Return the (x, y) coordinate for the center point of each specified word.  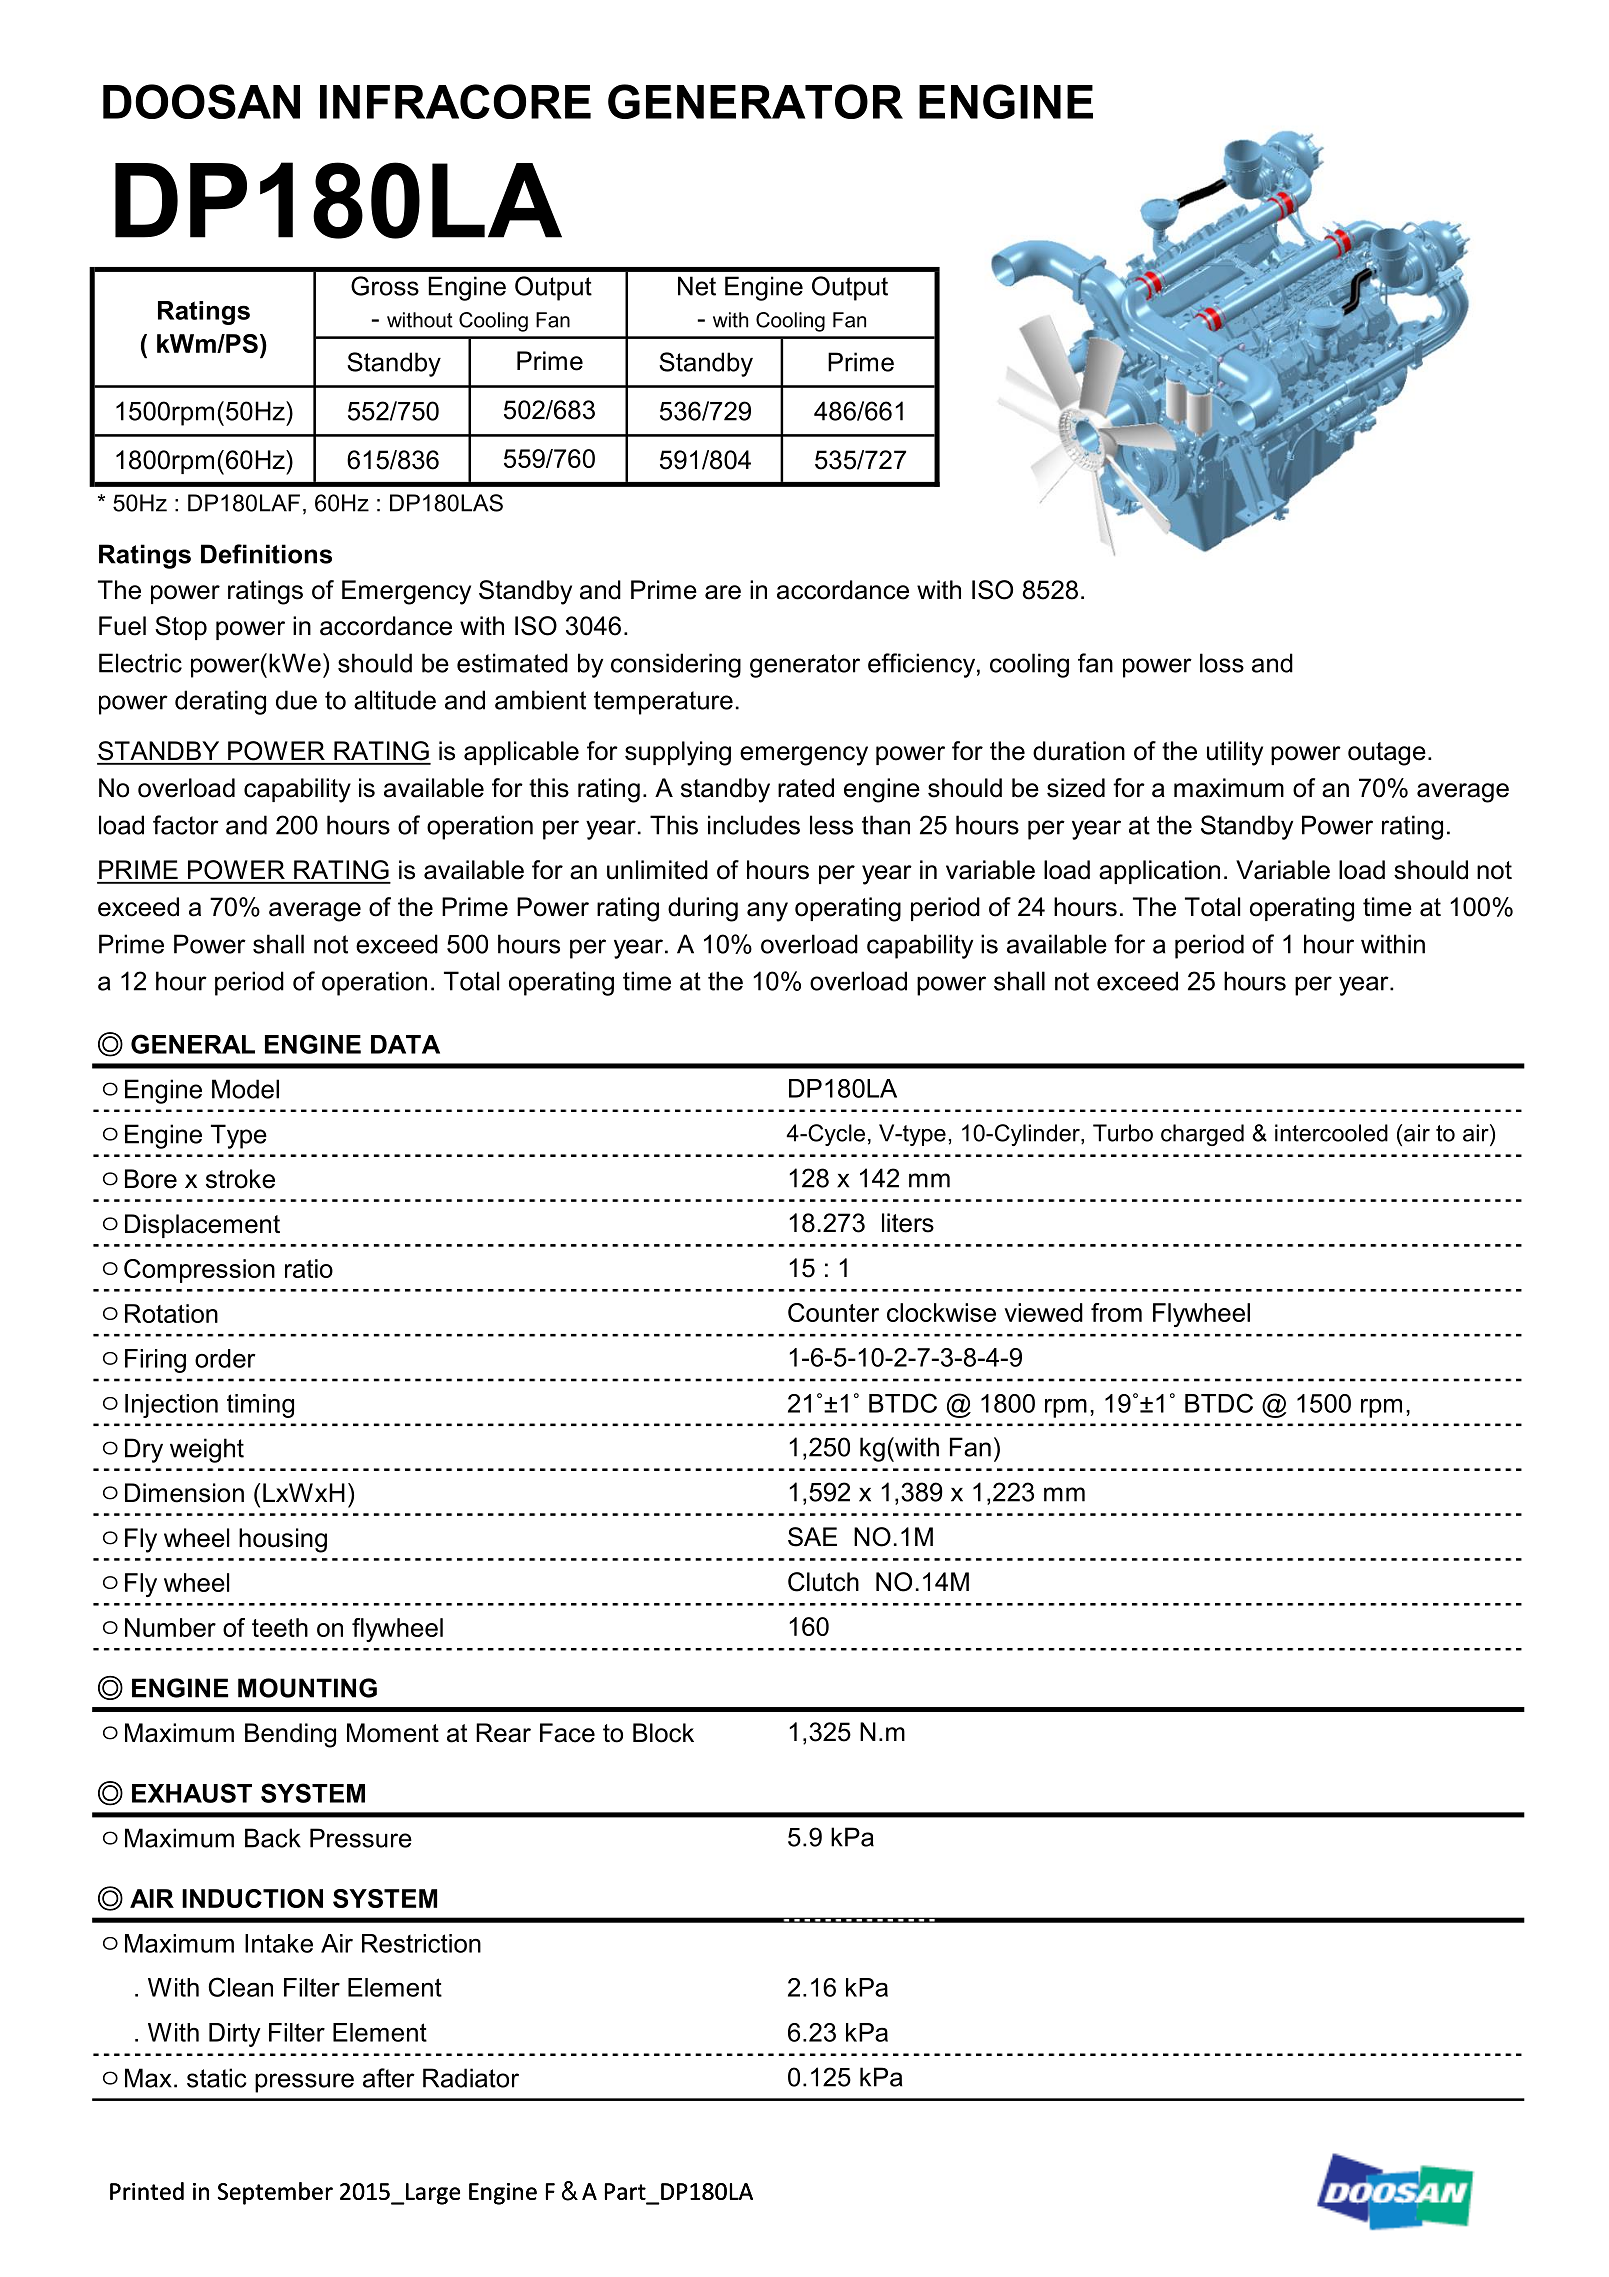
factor (186, 825)
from (1116, 1312)
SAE (812, 1537)
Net (697, 286)
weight (207, 1450)
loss (1222, 663)
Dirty (235, 2035)
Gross (385, 286)
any (767, 912)
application (1159, 872)
